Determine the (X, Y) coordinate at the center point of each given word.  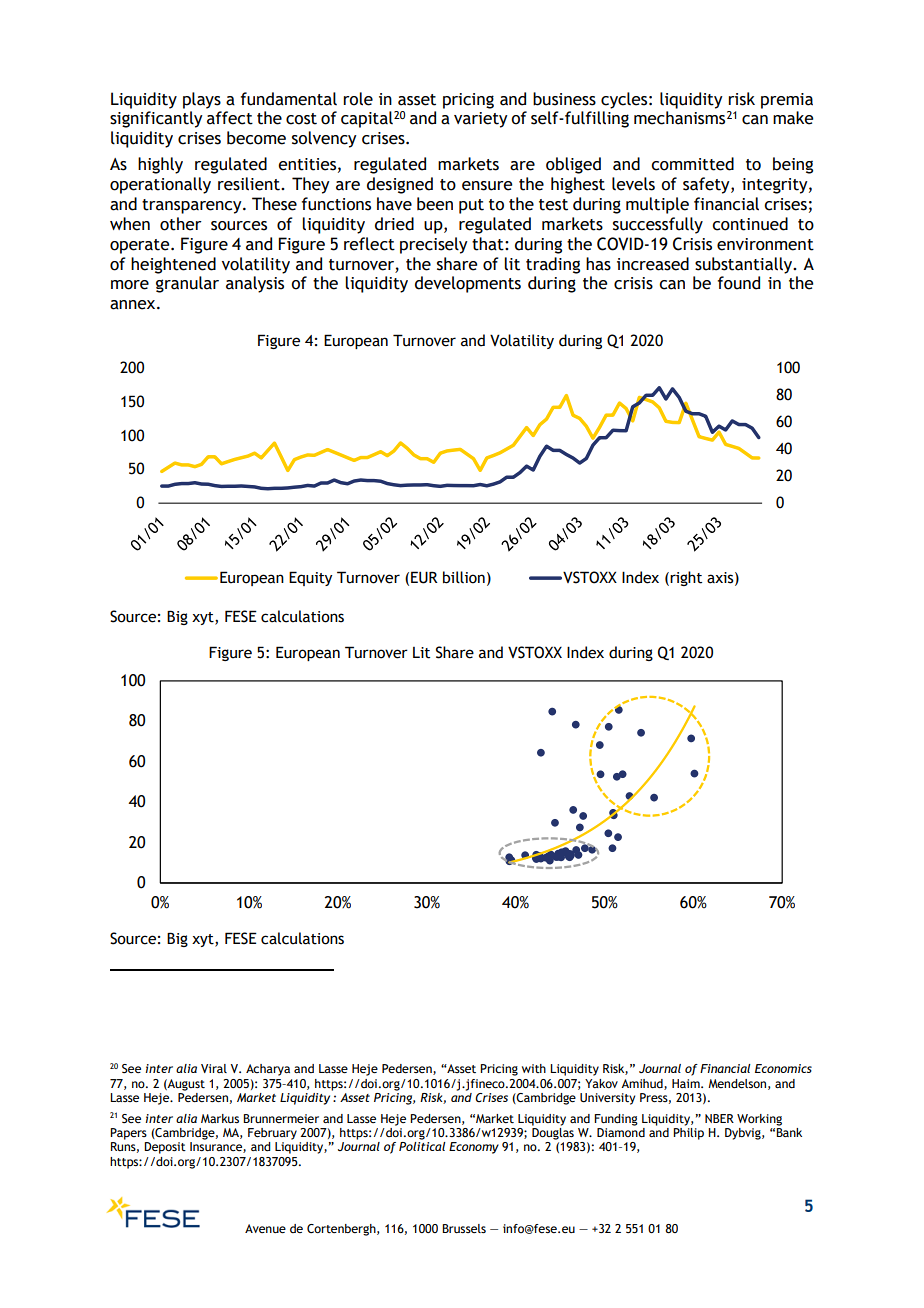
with (534, 1068)
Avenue (265, 1228)
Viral (214, 1068)
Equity (310, 578)
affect (230, 118)
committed (692, 164)
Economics (783, 1068)
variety (481, 120)
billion (464, 577)
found (739, 283)
